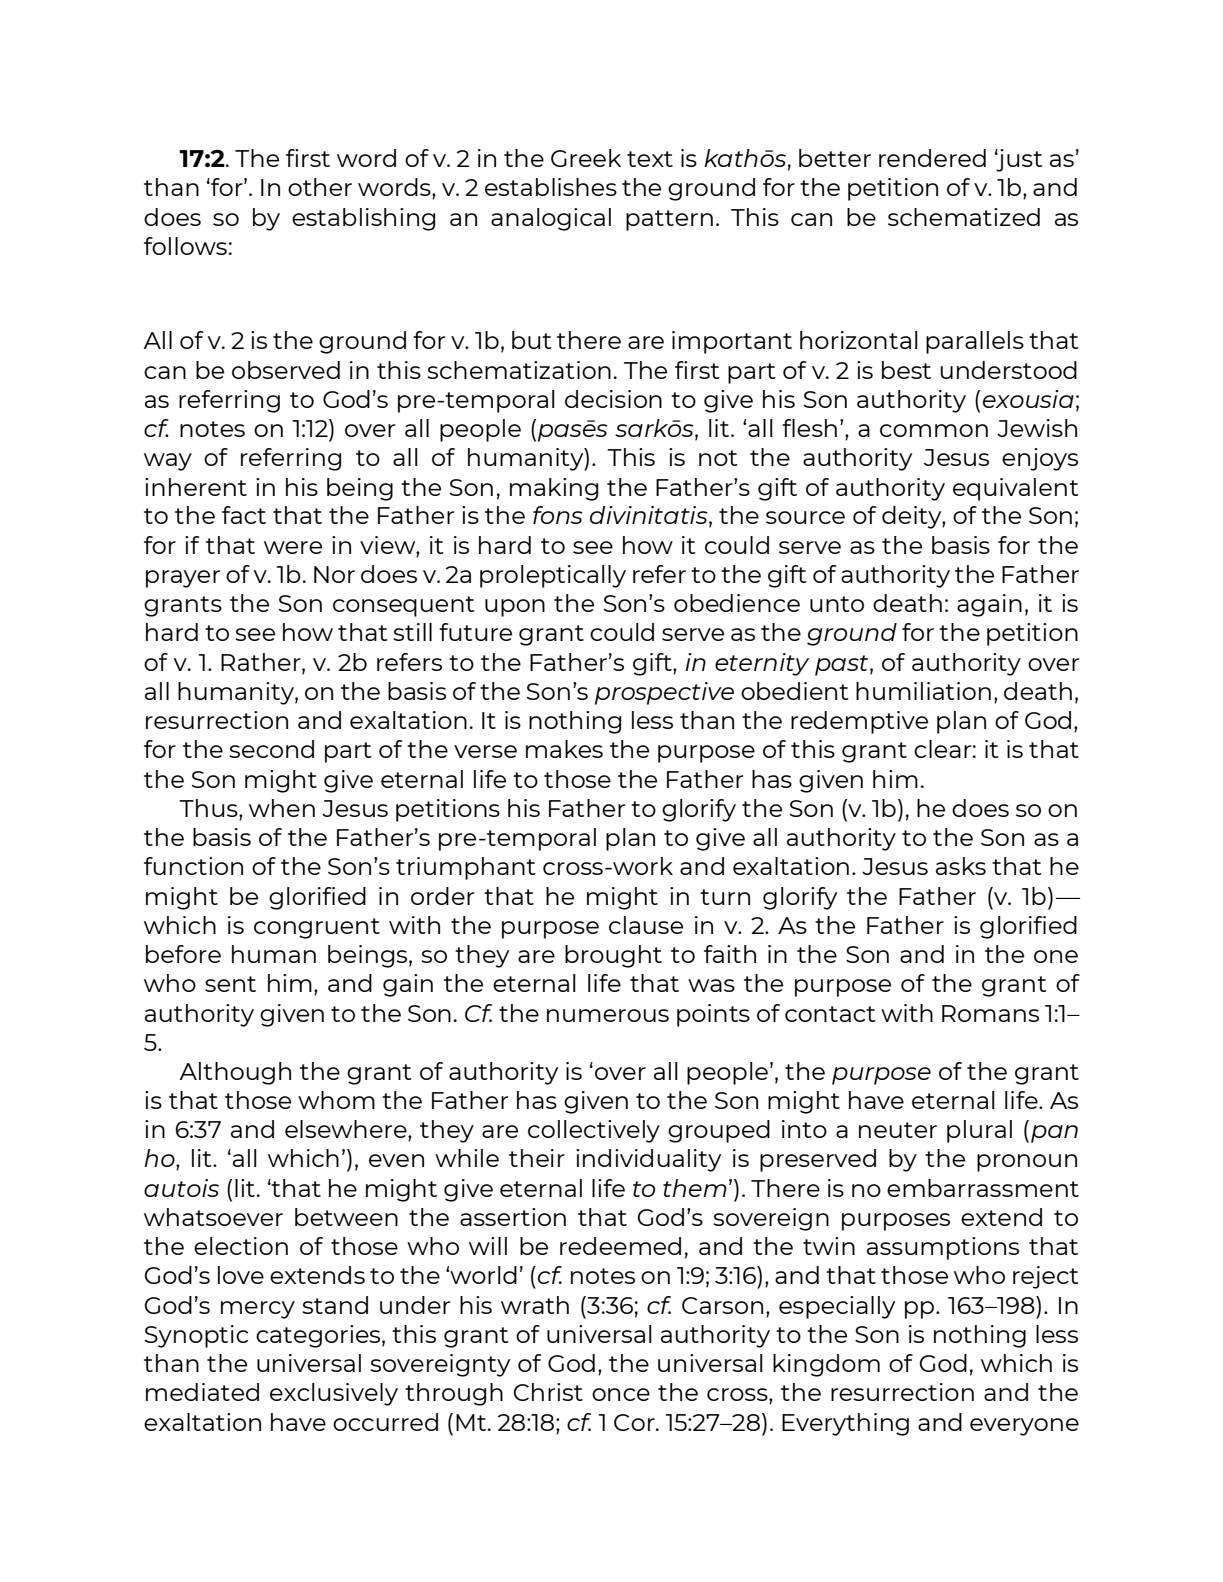  Describe the element at coordinates (1024, 1427) in the document. I see `everyone` at that location.
